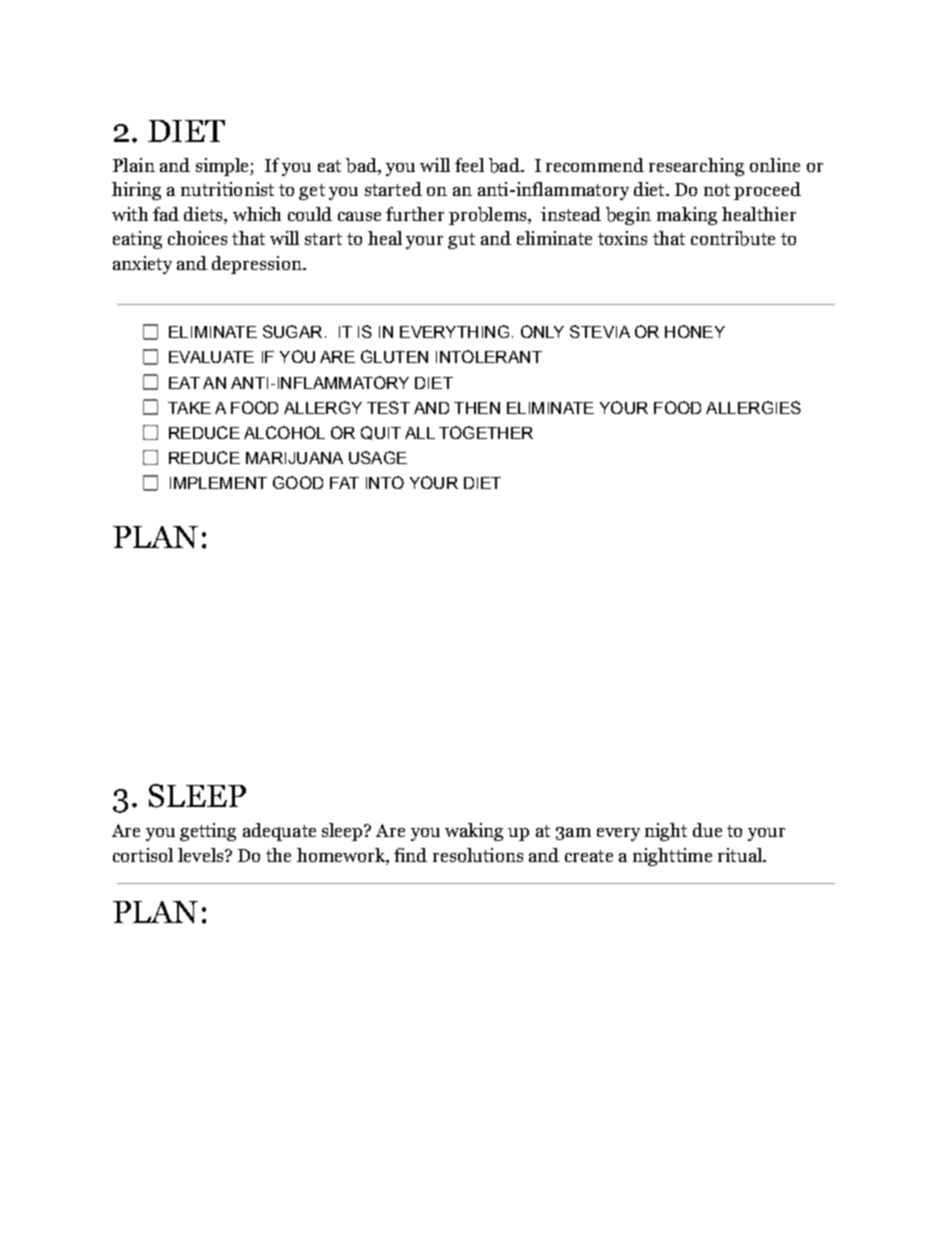 This screenshot has width=952, height=1233. What do you see at coordinates (227, 189) in the screenshot?
I see `nutritionist` at bounding box center [227, 189].
